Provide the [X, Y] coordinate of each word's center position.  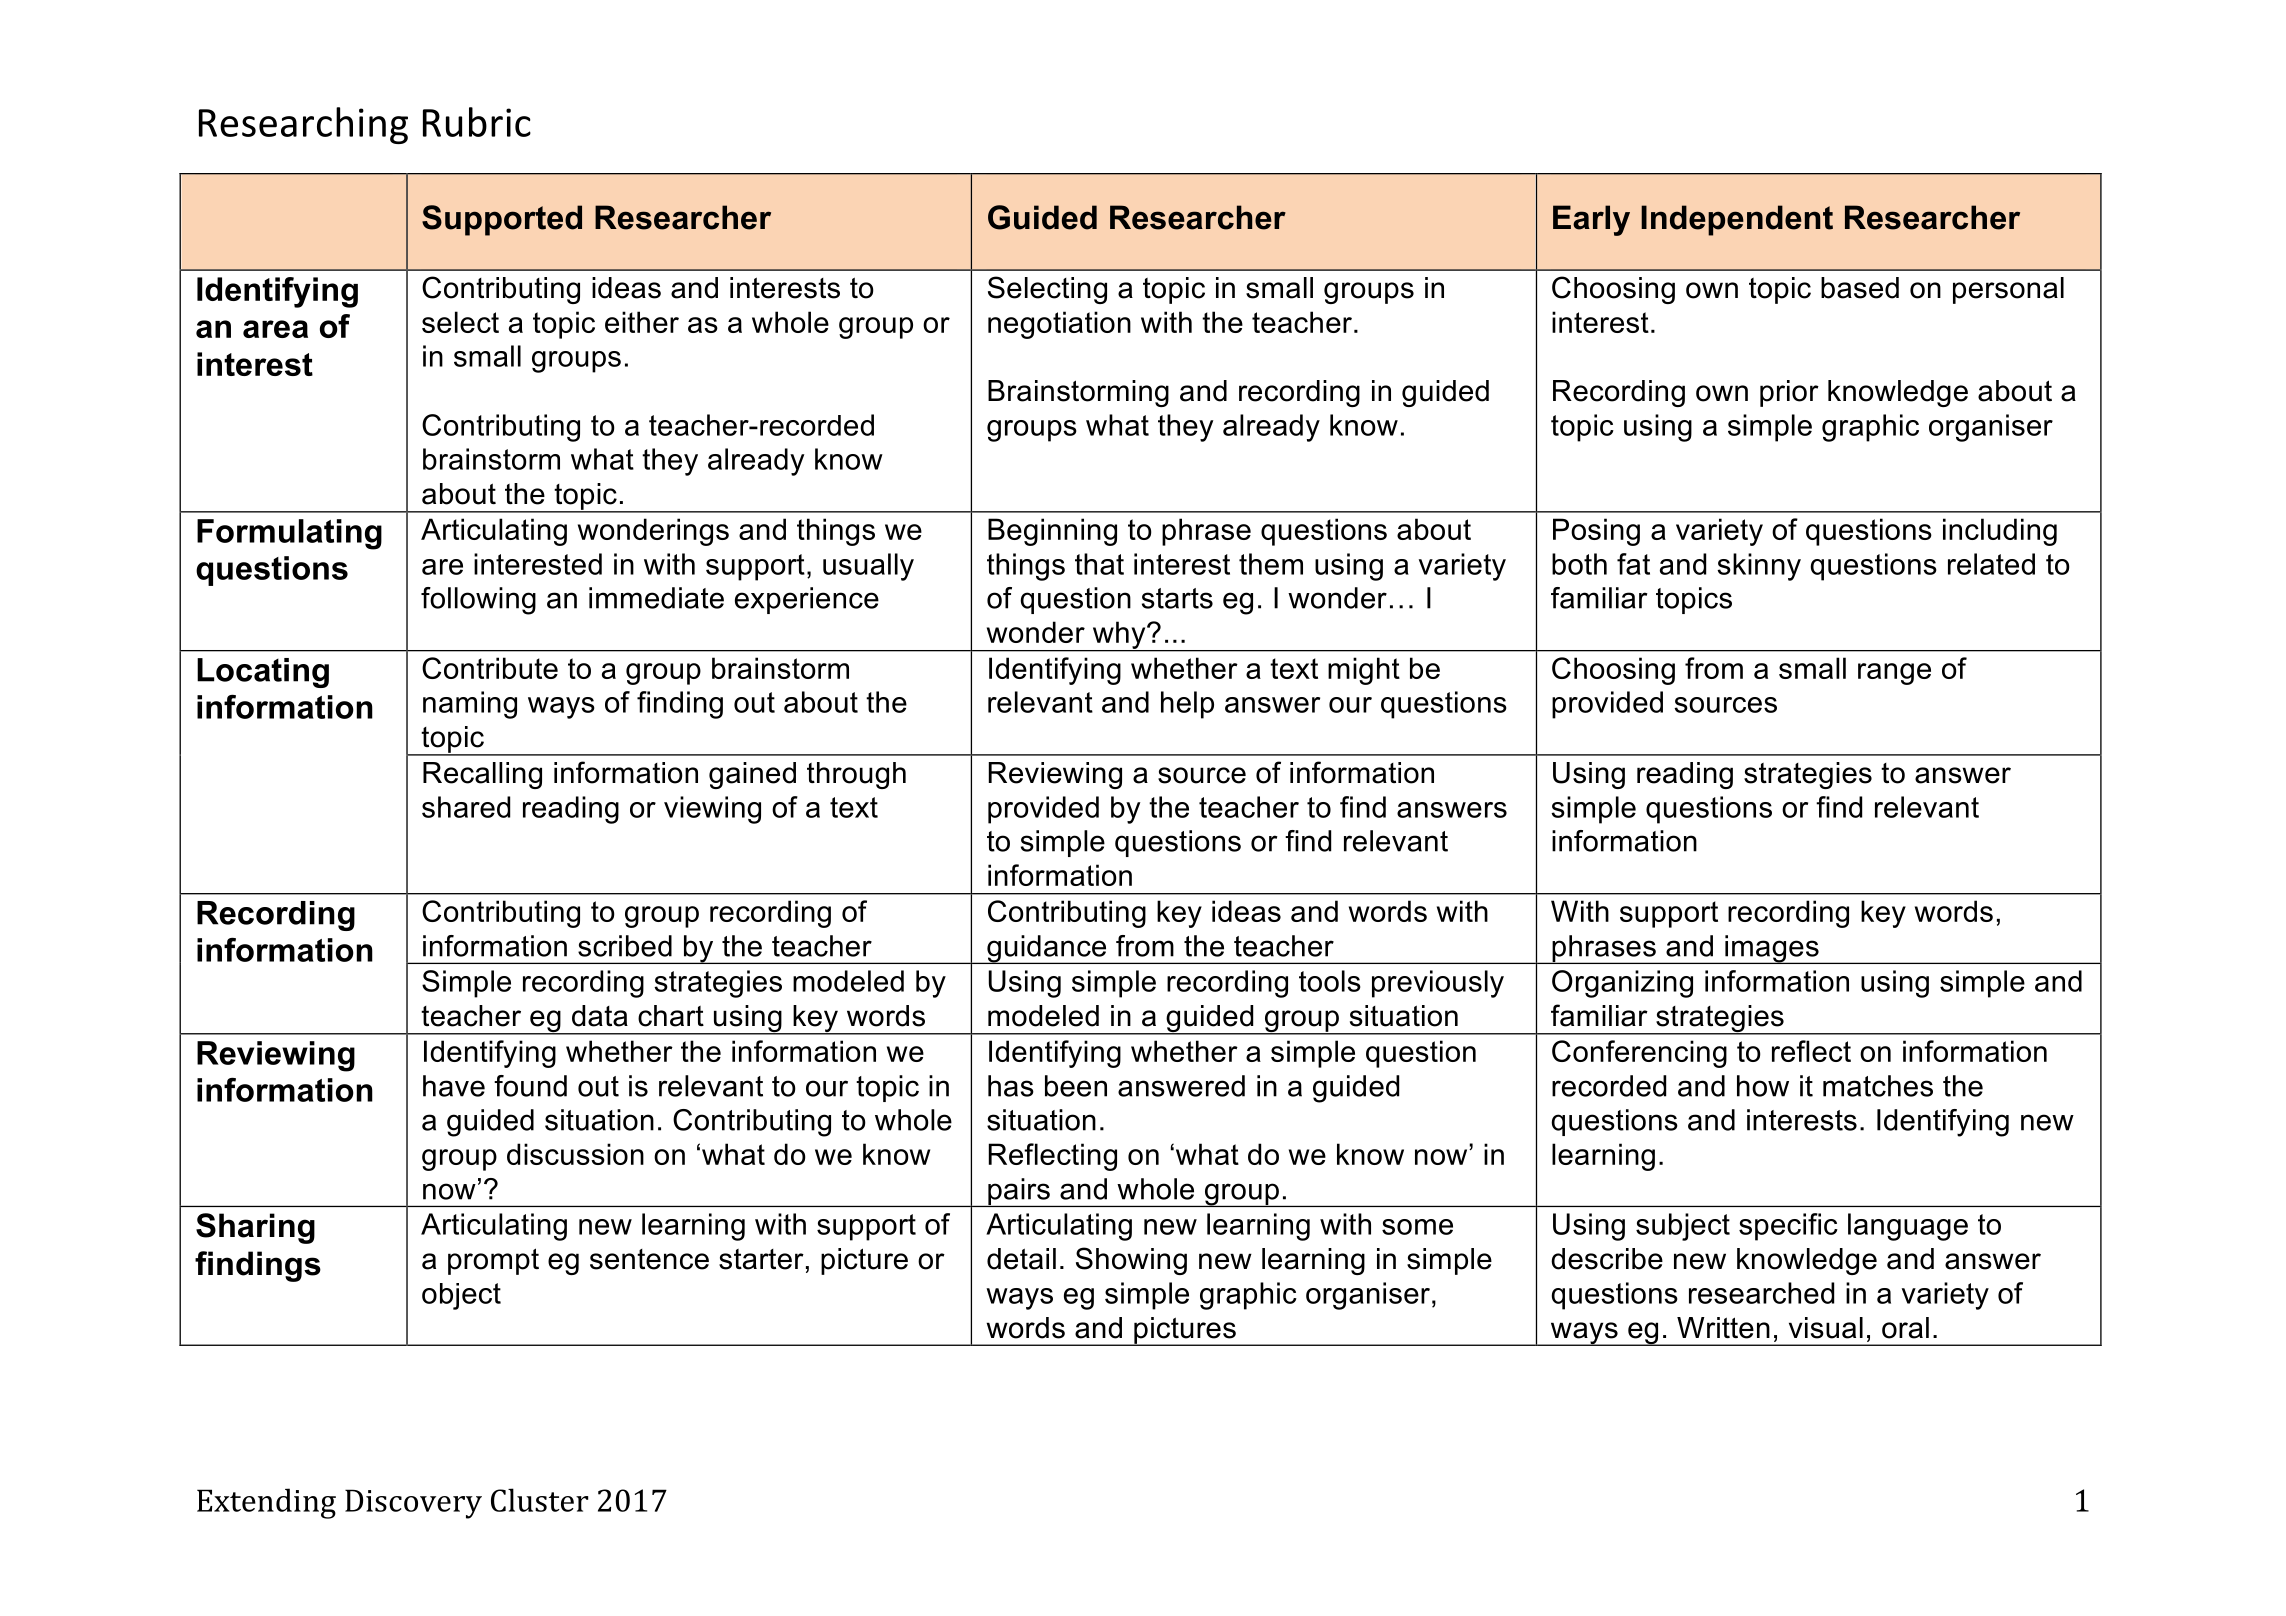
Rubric [477, 122]
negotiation [1059, 325]
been [1076, 1086]
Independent [1737, 220]
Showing [1131, 1261]
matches [1878, 1086]
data [600, 1016]
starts [1177, 598]
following [478, 601]
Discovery [413, 1504]
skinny [1759, 567]
